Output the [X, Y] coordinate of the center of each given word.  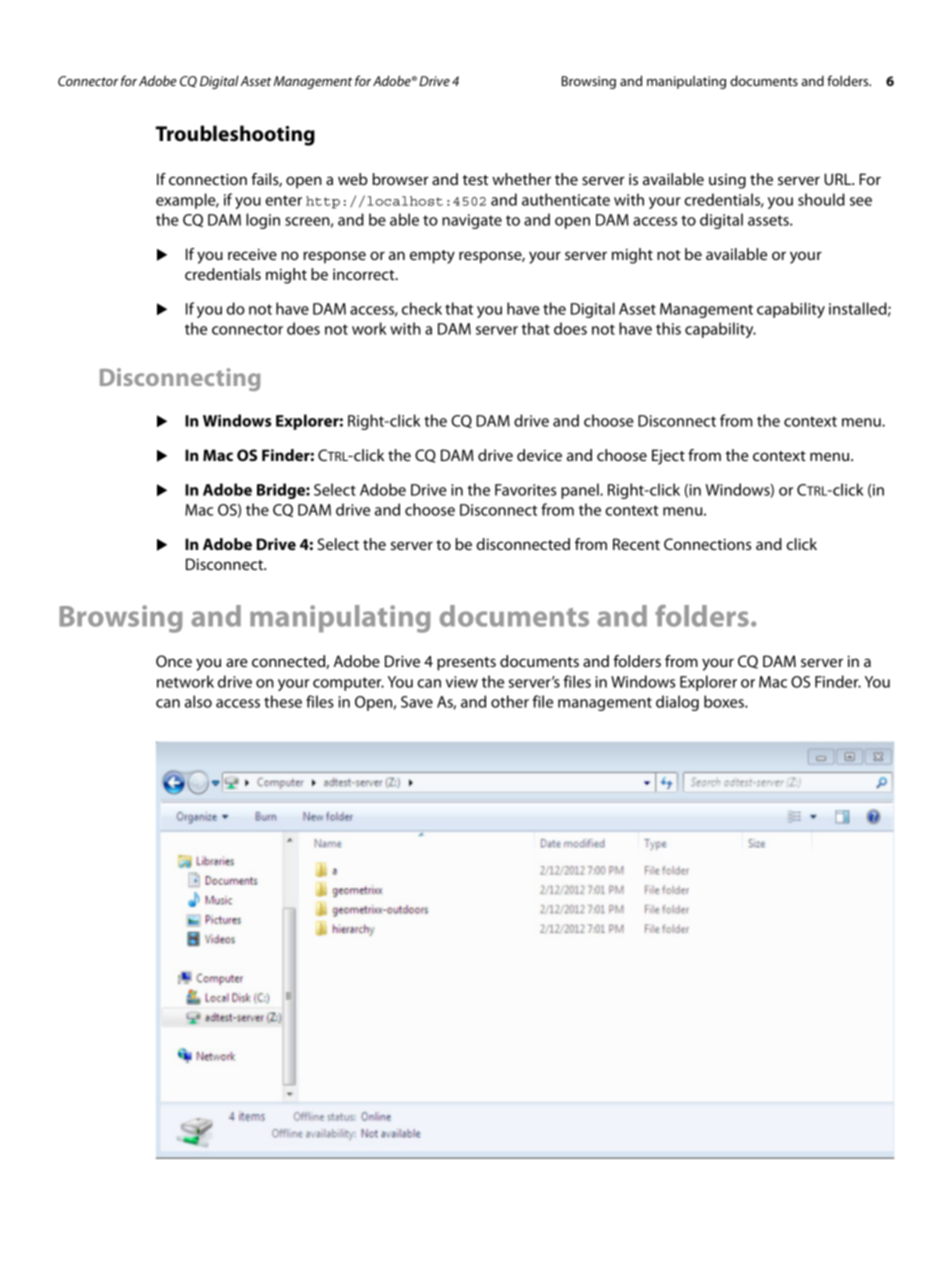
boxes [725, 701]
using [727, 181]
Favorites [525, 490]
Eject [668, 457]
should [821, 199]
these [283, 701]
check [422, 308]
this [668, 328]
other [510, 701]
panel [581, 491]
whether [521, 179]
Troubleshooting [235, 135]
